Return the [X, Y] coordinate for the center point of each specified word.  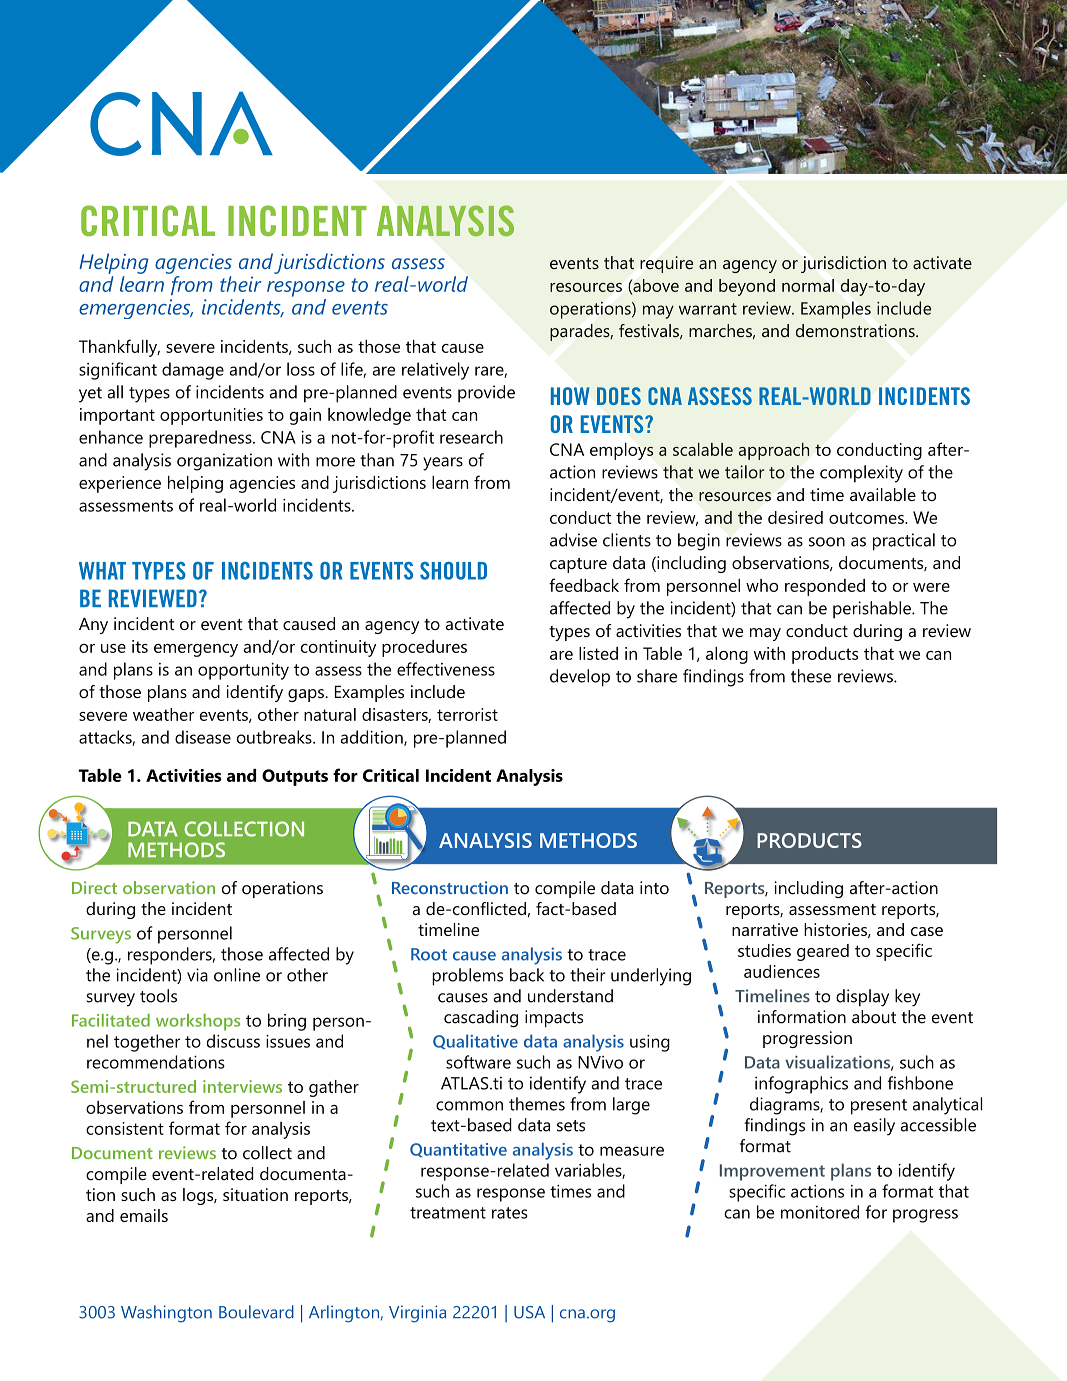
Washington [166, 1314]
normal [808, 285]
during [877, 632]
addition [373, 738]
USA [529, 1312]
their [240, 284]
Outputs [295, 777]
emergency [196, 650]
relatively [435, 371]
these [811, 676]
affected [580, 608]
